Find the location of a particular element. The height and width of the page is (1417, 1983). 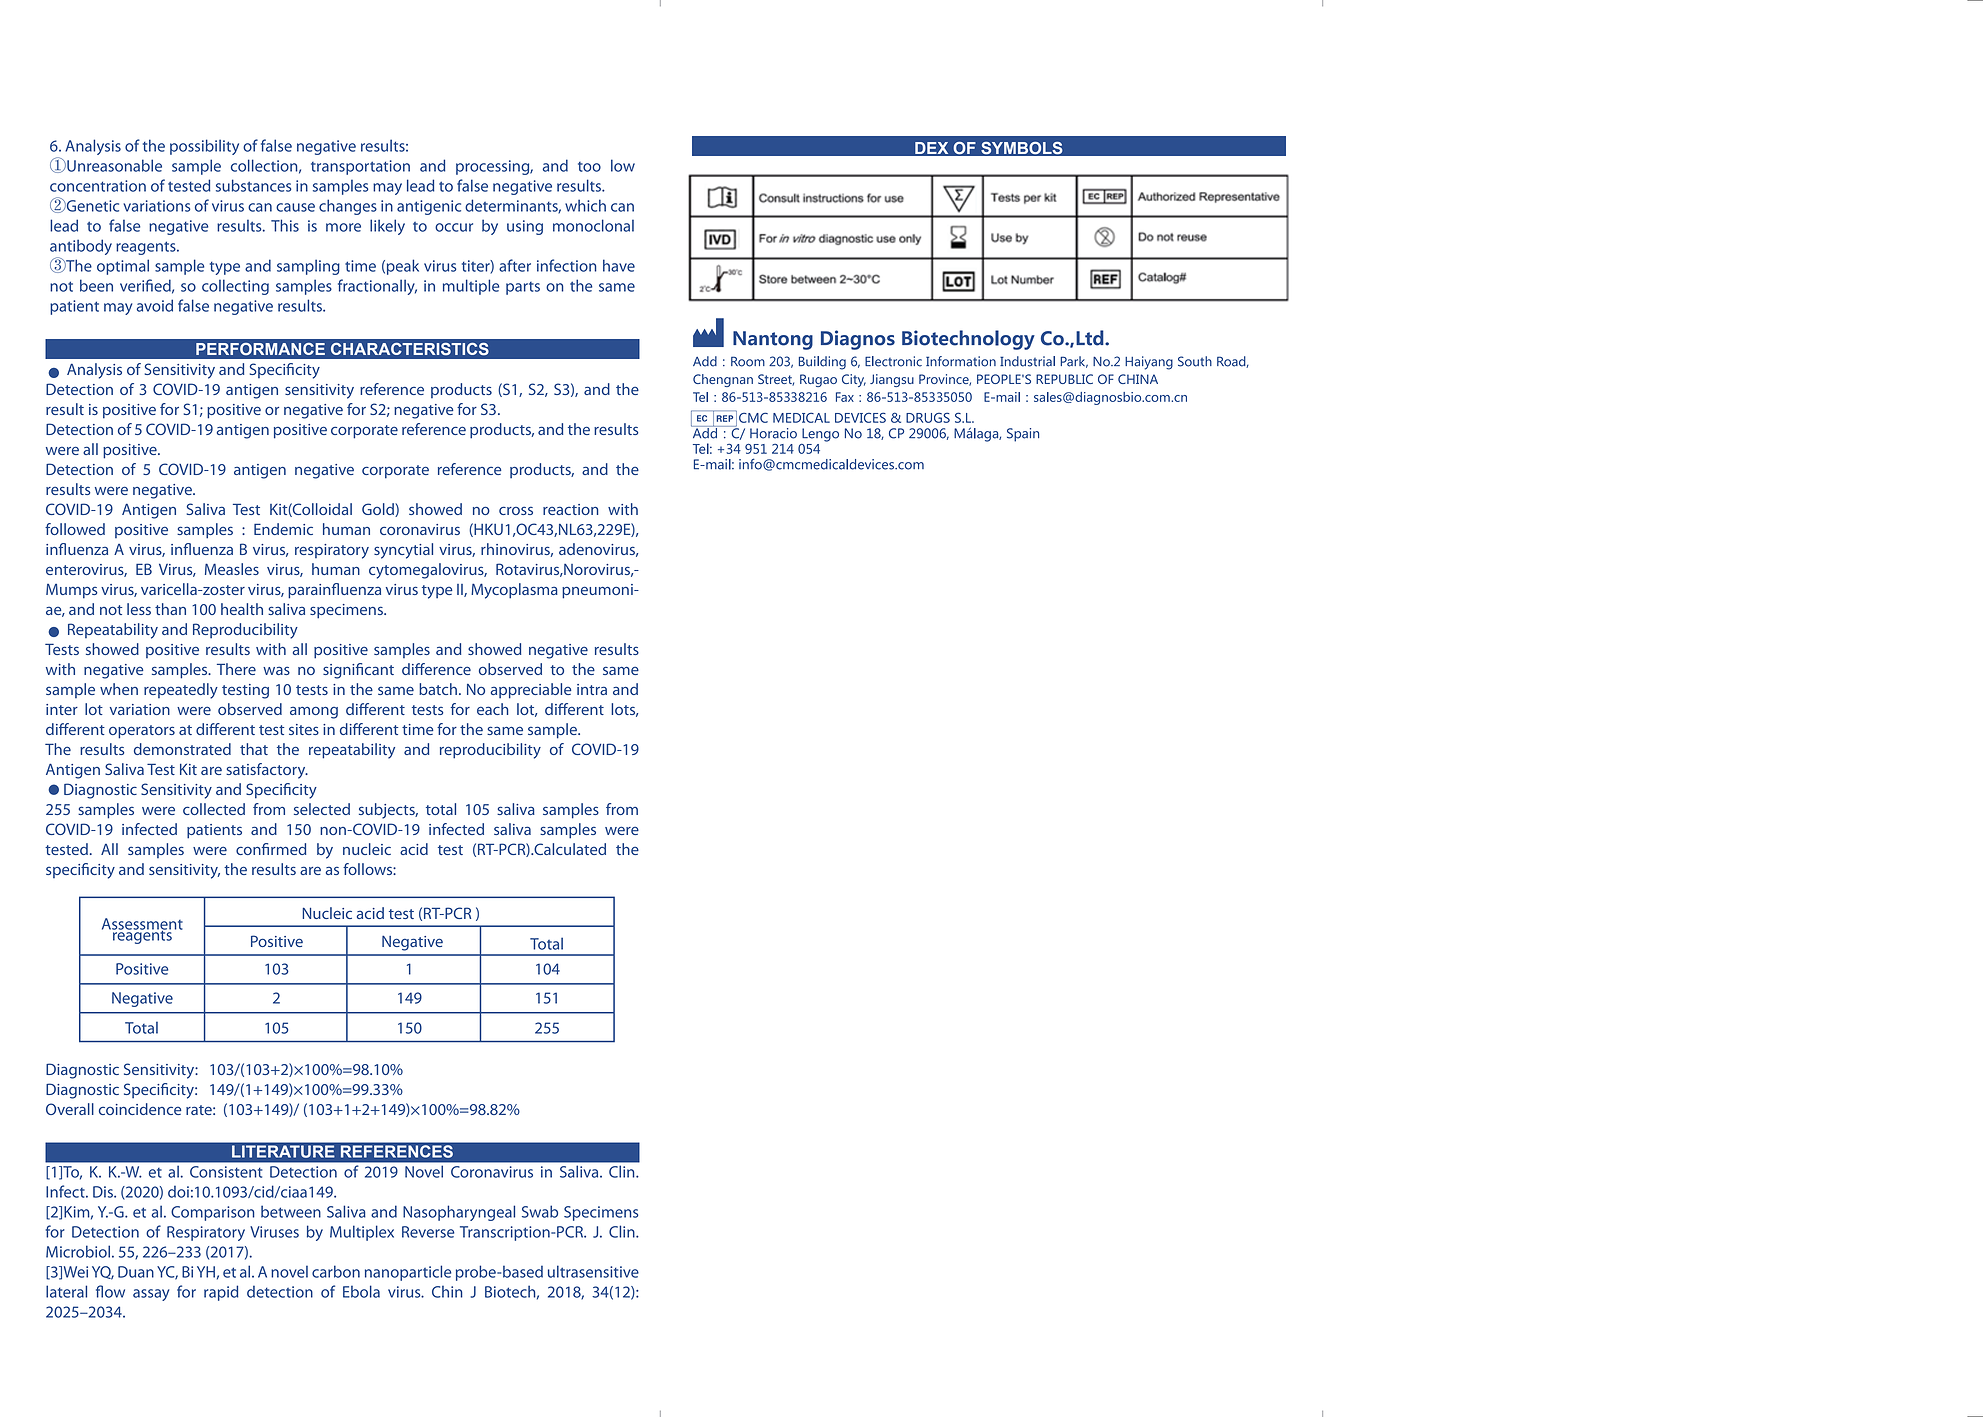

followed is located at coordinates (75, 529).
